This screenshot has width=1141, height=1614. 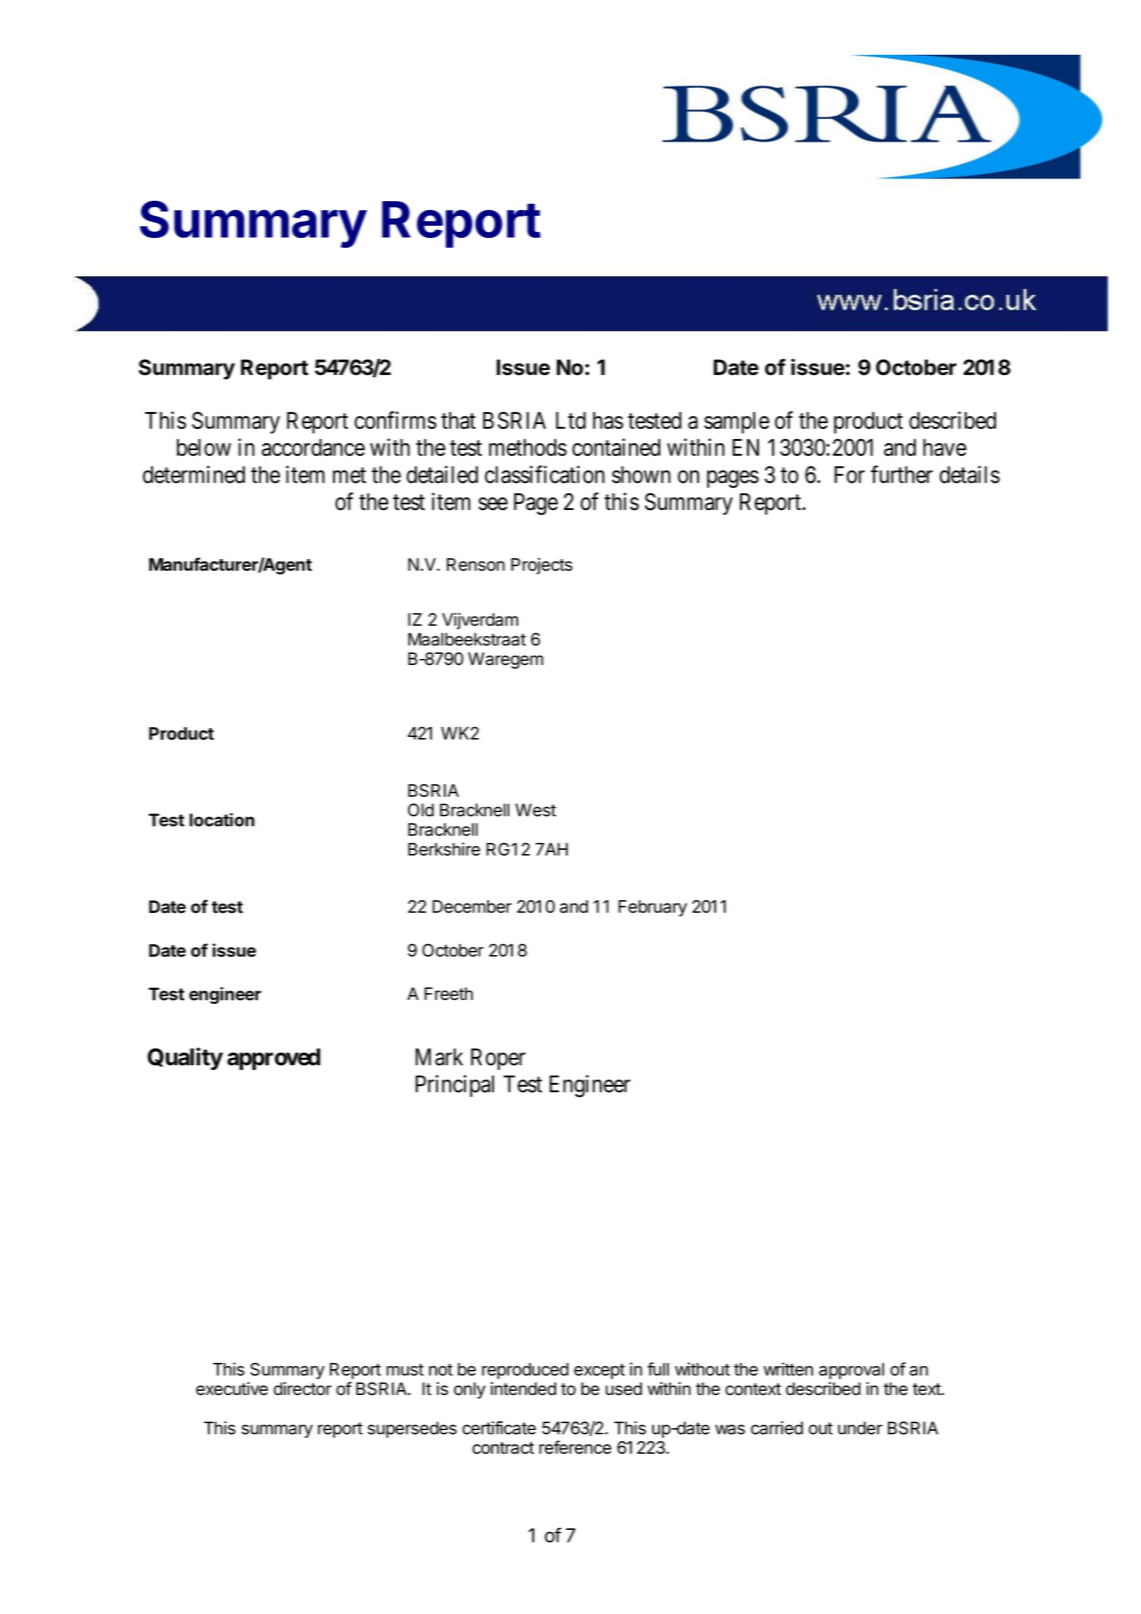 I want to click on West, so click(x=535, y=810).
